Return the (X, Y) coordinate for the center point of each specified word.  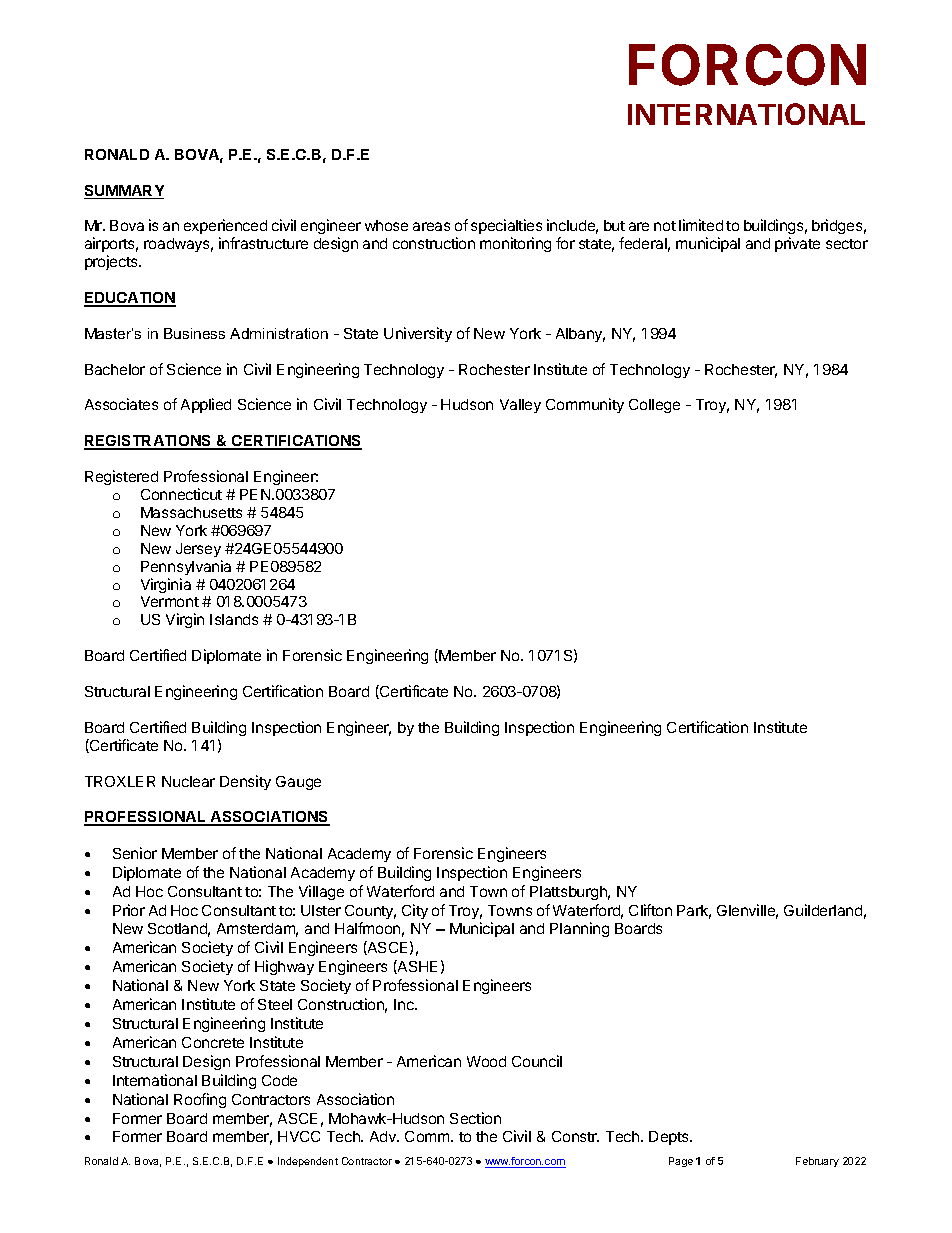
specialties (506, 228)
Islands (234, 619)
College (654, 406)
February (817, 1162)
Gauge (298, 783)
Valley (520, 406)
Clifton (650, 910)
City (415, 911)
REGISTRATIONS (149, 442)
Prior (129, 910)
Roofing (200, 1100)
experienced (225, 228)
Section (475, 1118)
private (797, 244)
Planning (579, 929)
